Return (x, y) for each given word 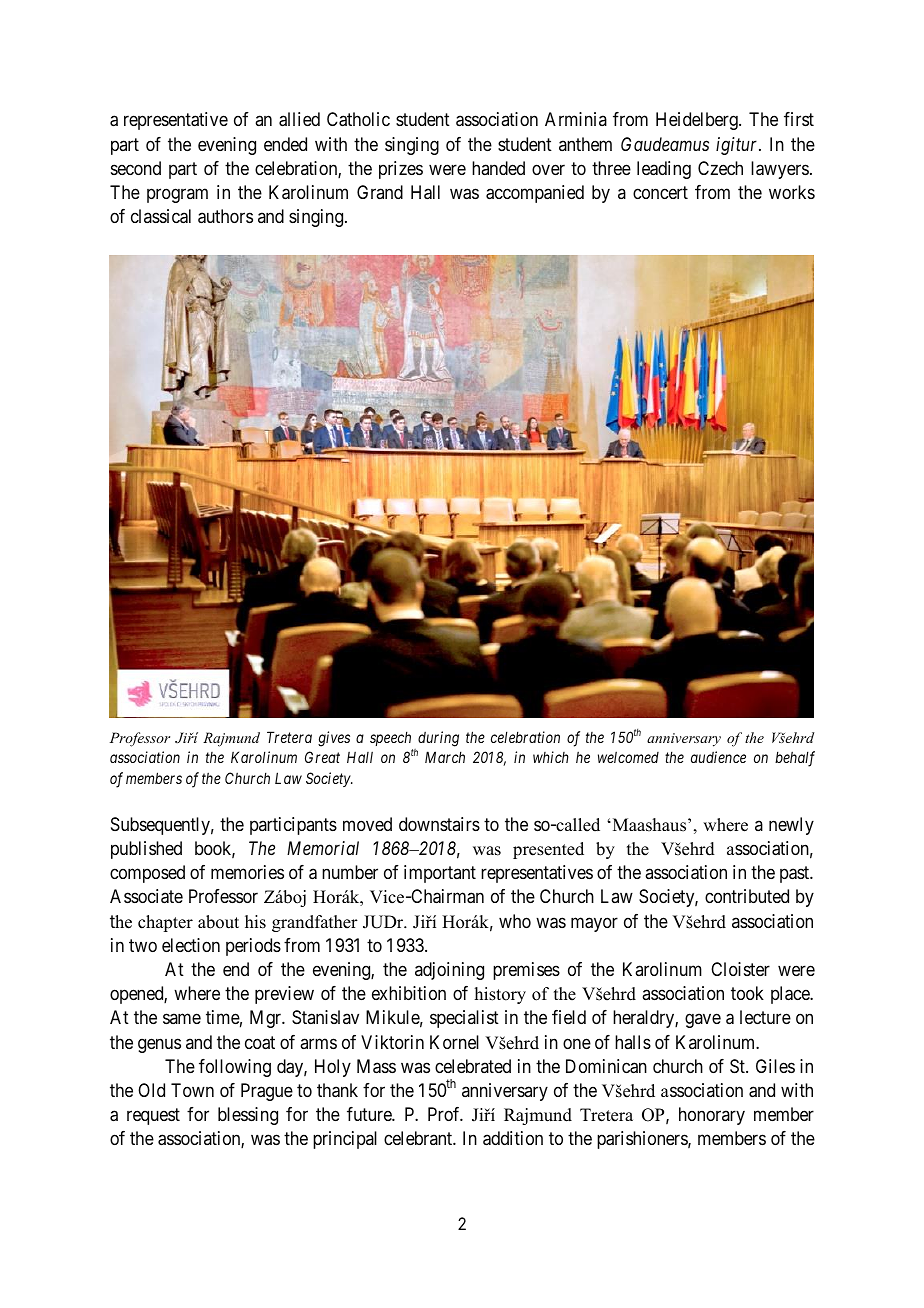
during (438, 739)
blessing (248, 1116)
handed (498, 168)
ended (285, 144)
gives (334, 739)
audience (718, 757)
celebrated (473, 1066)
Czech (720, 168)
